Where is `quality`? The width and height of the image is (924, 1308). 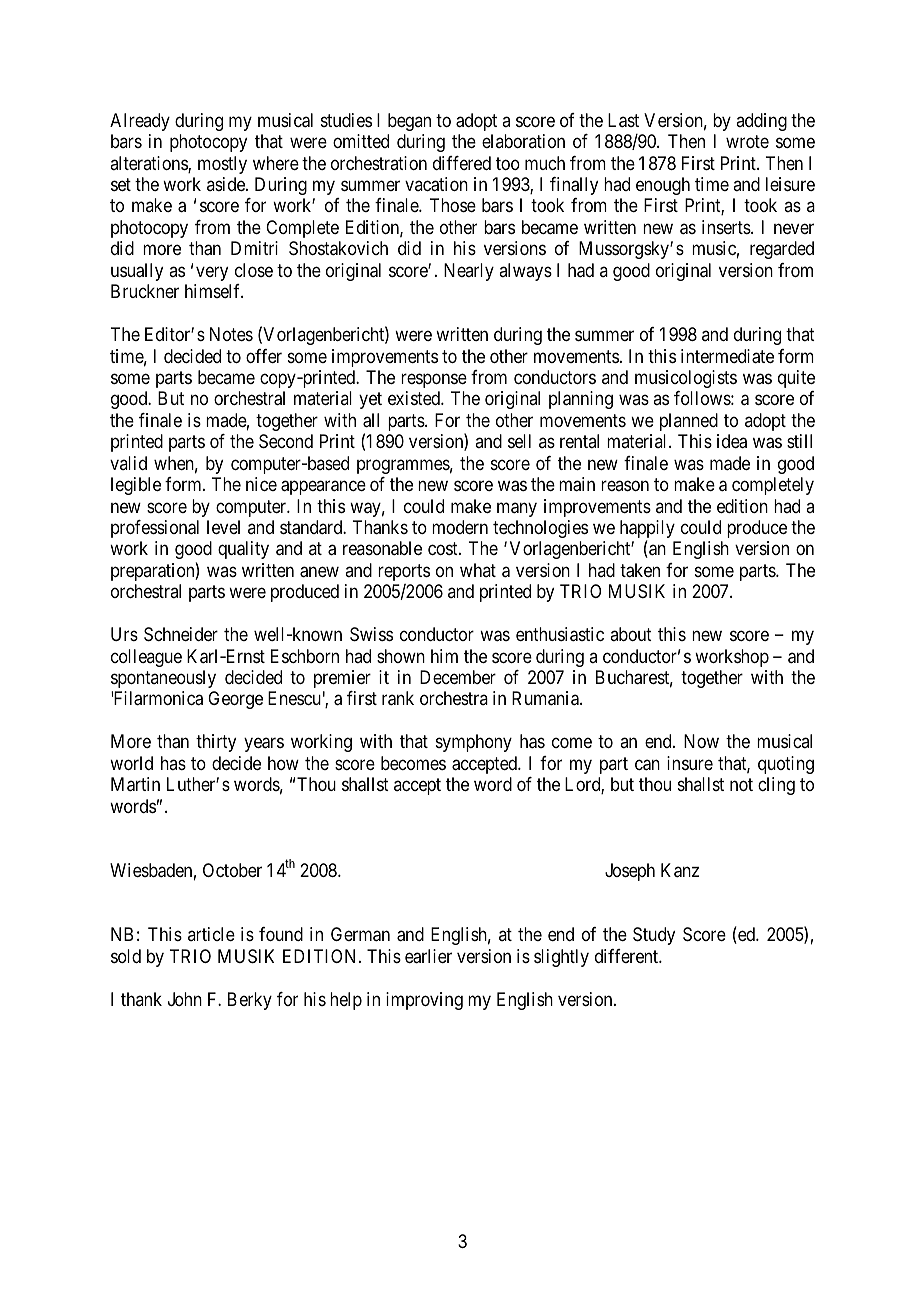 quality is located at coordinates (243, 550).
